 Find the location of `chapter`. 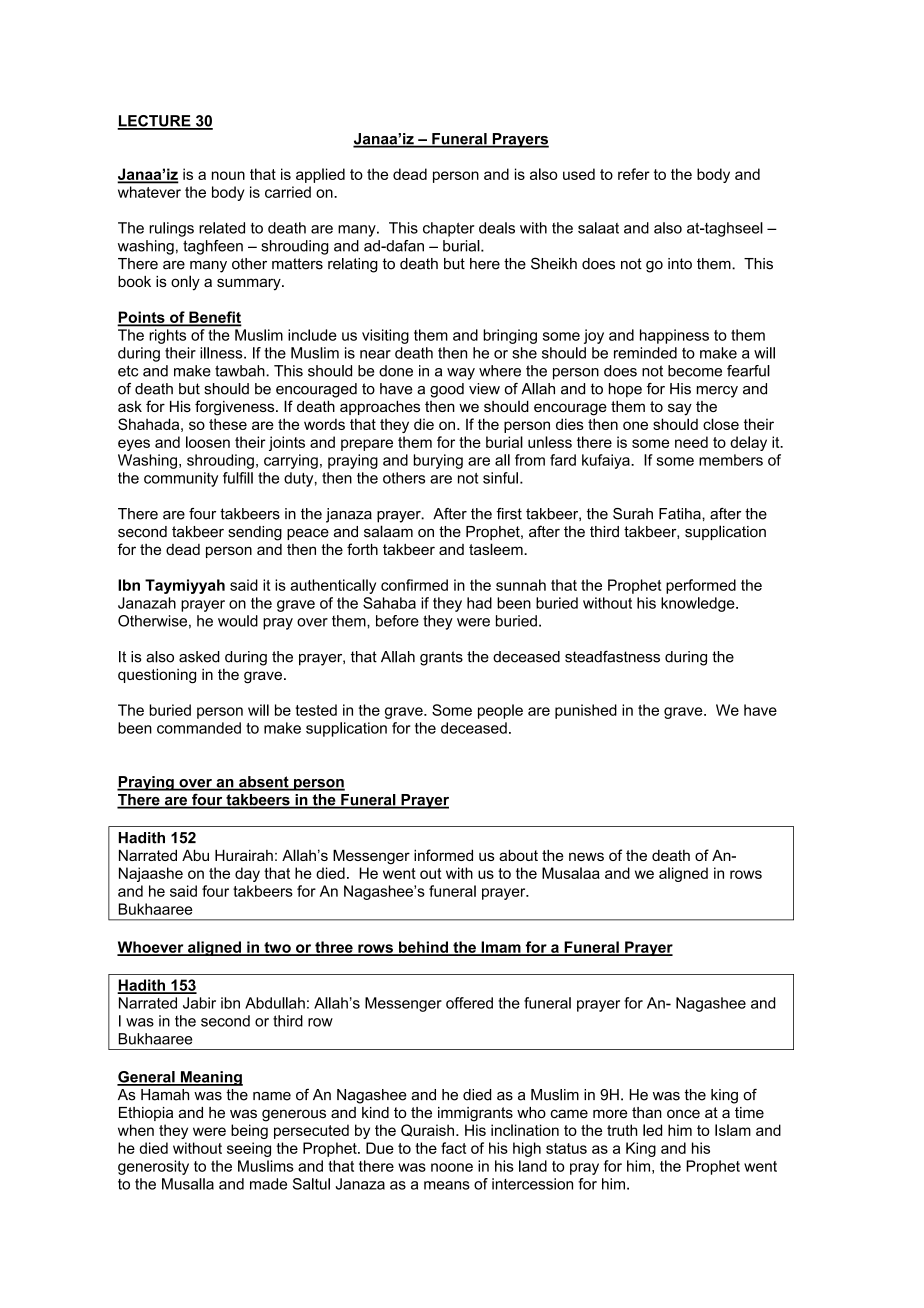

chapter is located at coordinates (449, 229).
